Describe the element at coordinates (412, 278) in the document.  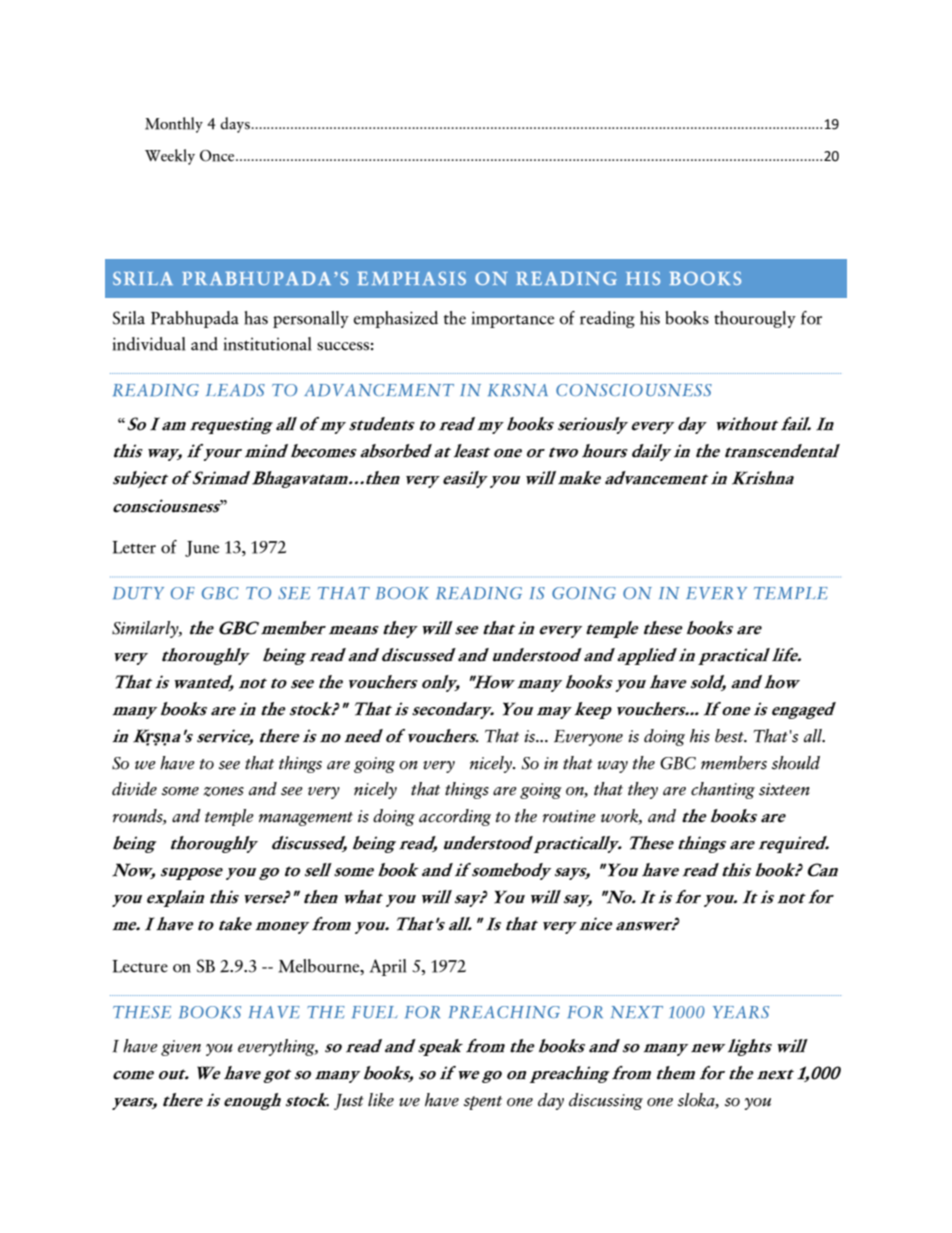
I see `EMPHASIS` at that location.
